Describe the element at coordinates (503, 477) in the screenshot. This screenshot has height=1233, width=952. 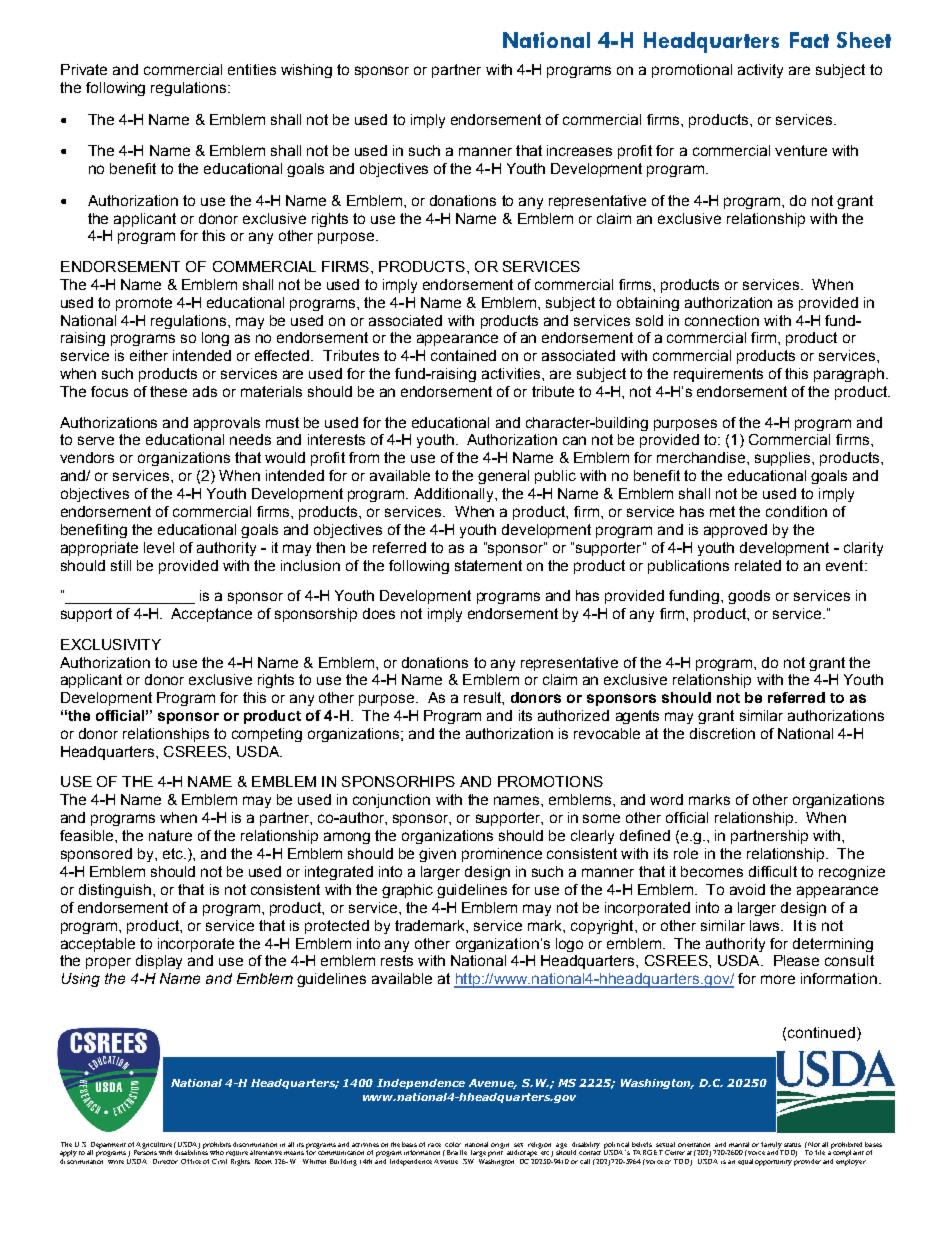
I see `general` at that location.
